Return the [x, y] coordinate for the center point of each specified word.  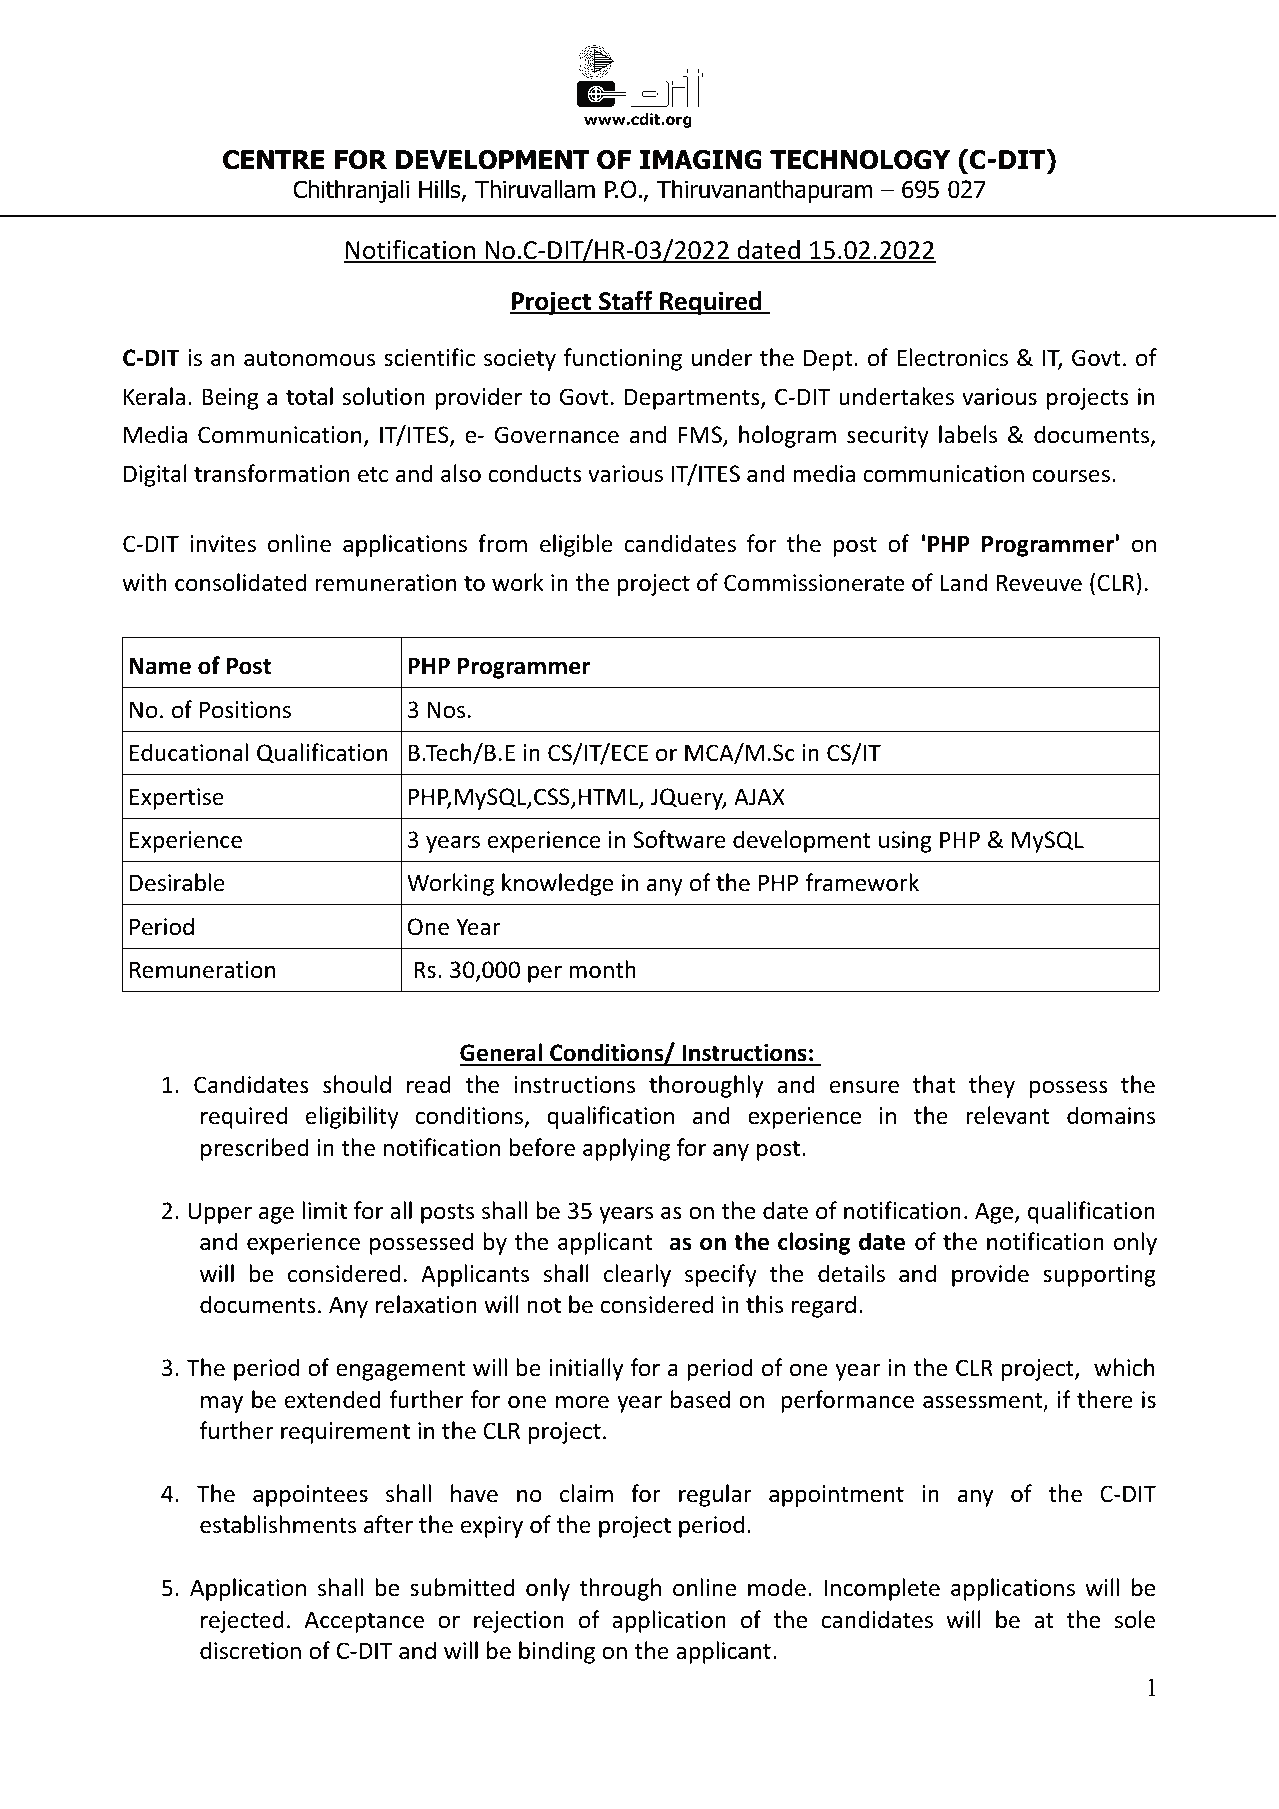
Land [963, 582]
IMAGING [701, 160]
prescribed [254, 1149]
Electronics [952, 357]
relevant [1008, 1115]
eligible [576, 545]
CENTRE [273, 160]
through [620, 1589]
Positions [245, 710]
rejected [242, 1621]
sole [1134, 1619]
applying [626, 1149]
